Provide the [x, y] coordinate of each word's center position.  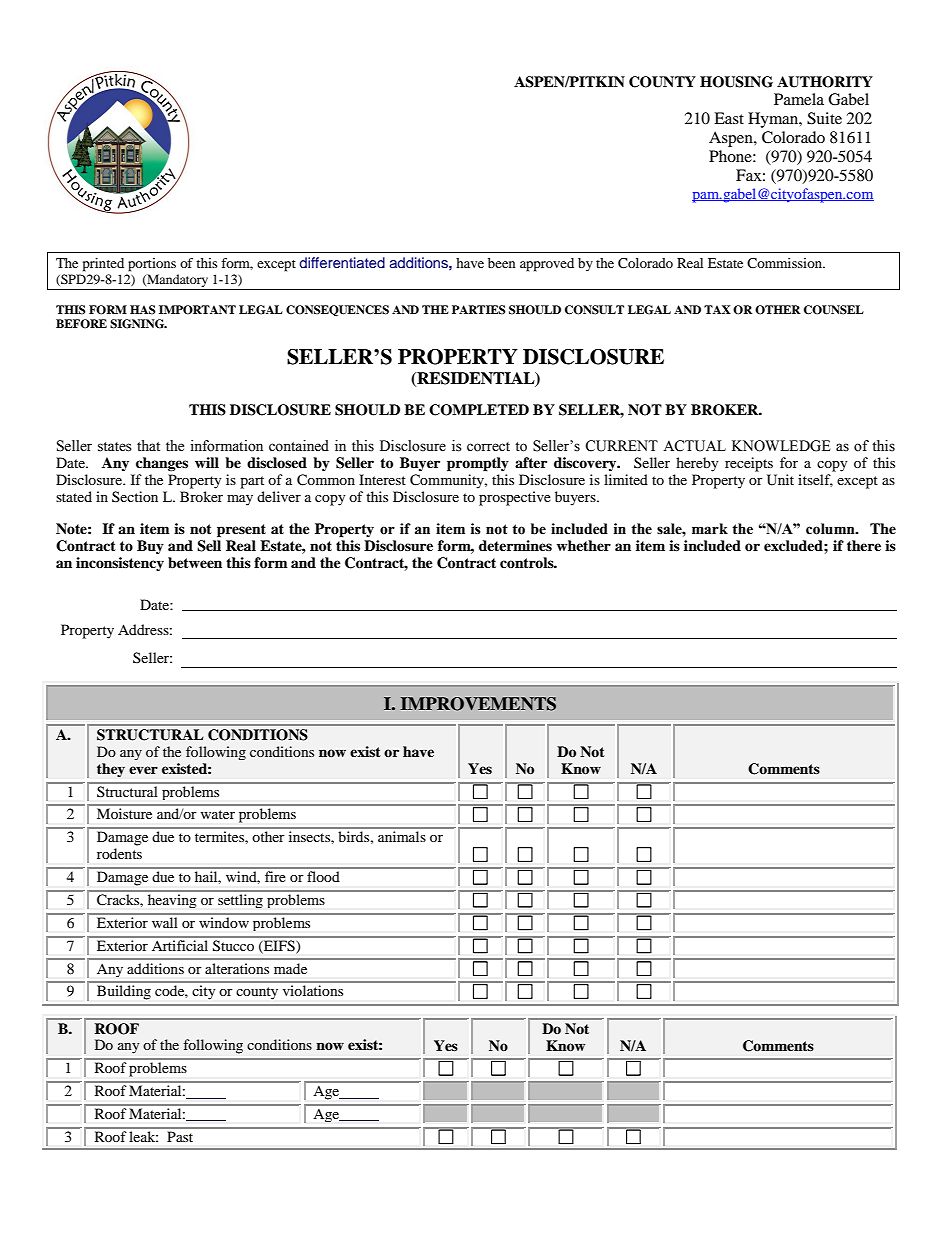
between [195, 563]
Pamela [799, 99]
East [729, 118]
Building [124, 992]
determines [515, 545]
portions [152, 265]
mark [710, 529]
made [290, 968]
